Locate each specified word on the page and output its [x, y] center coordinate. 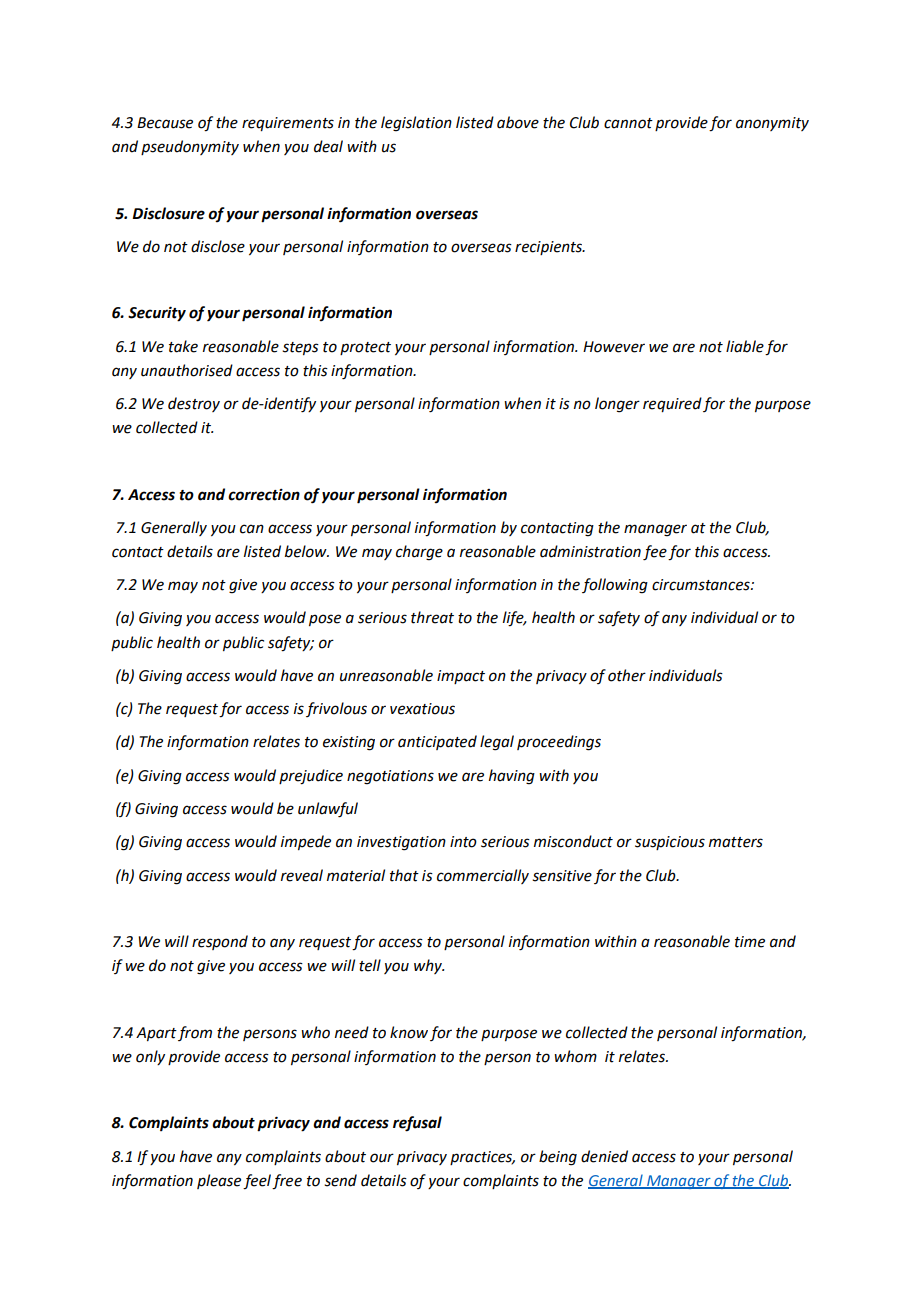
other [627, 675]
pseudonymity [190, 147]
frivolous [336, 709]
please [219, 1181]
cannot [628, 123]
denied [604, 1156]
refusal [417, 1124]
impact [461, 677]
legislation [416, 124]
